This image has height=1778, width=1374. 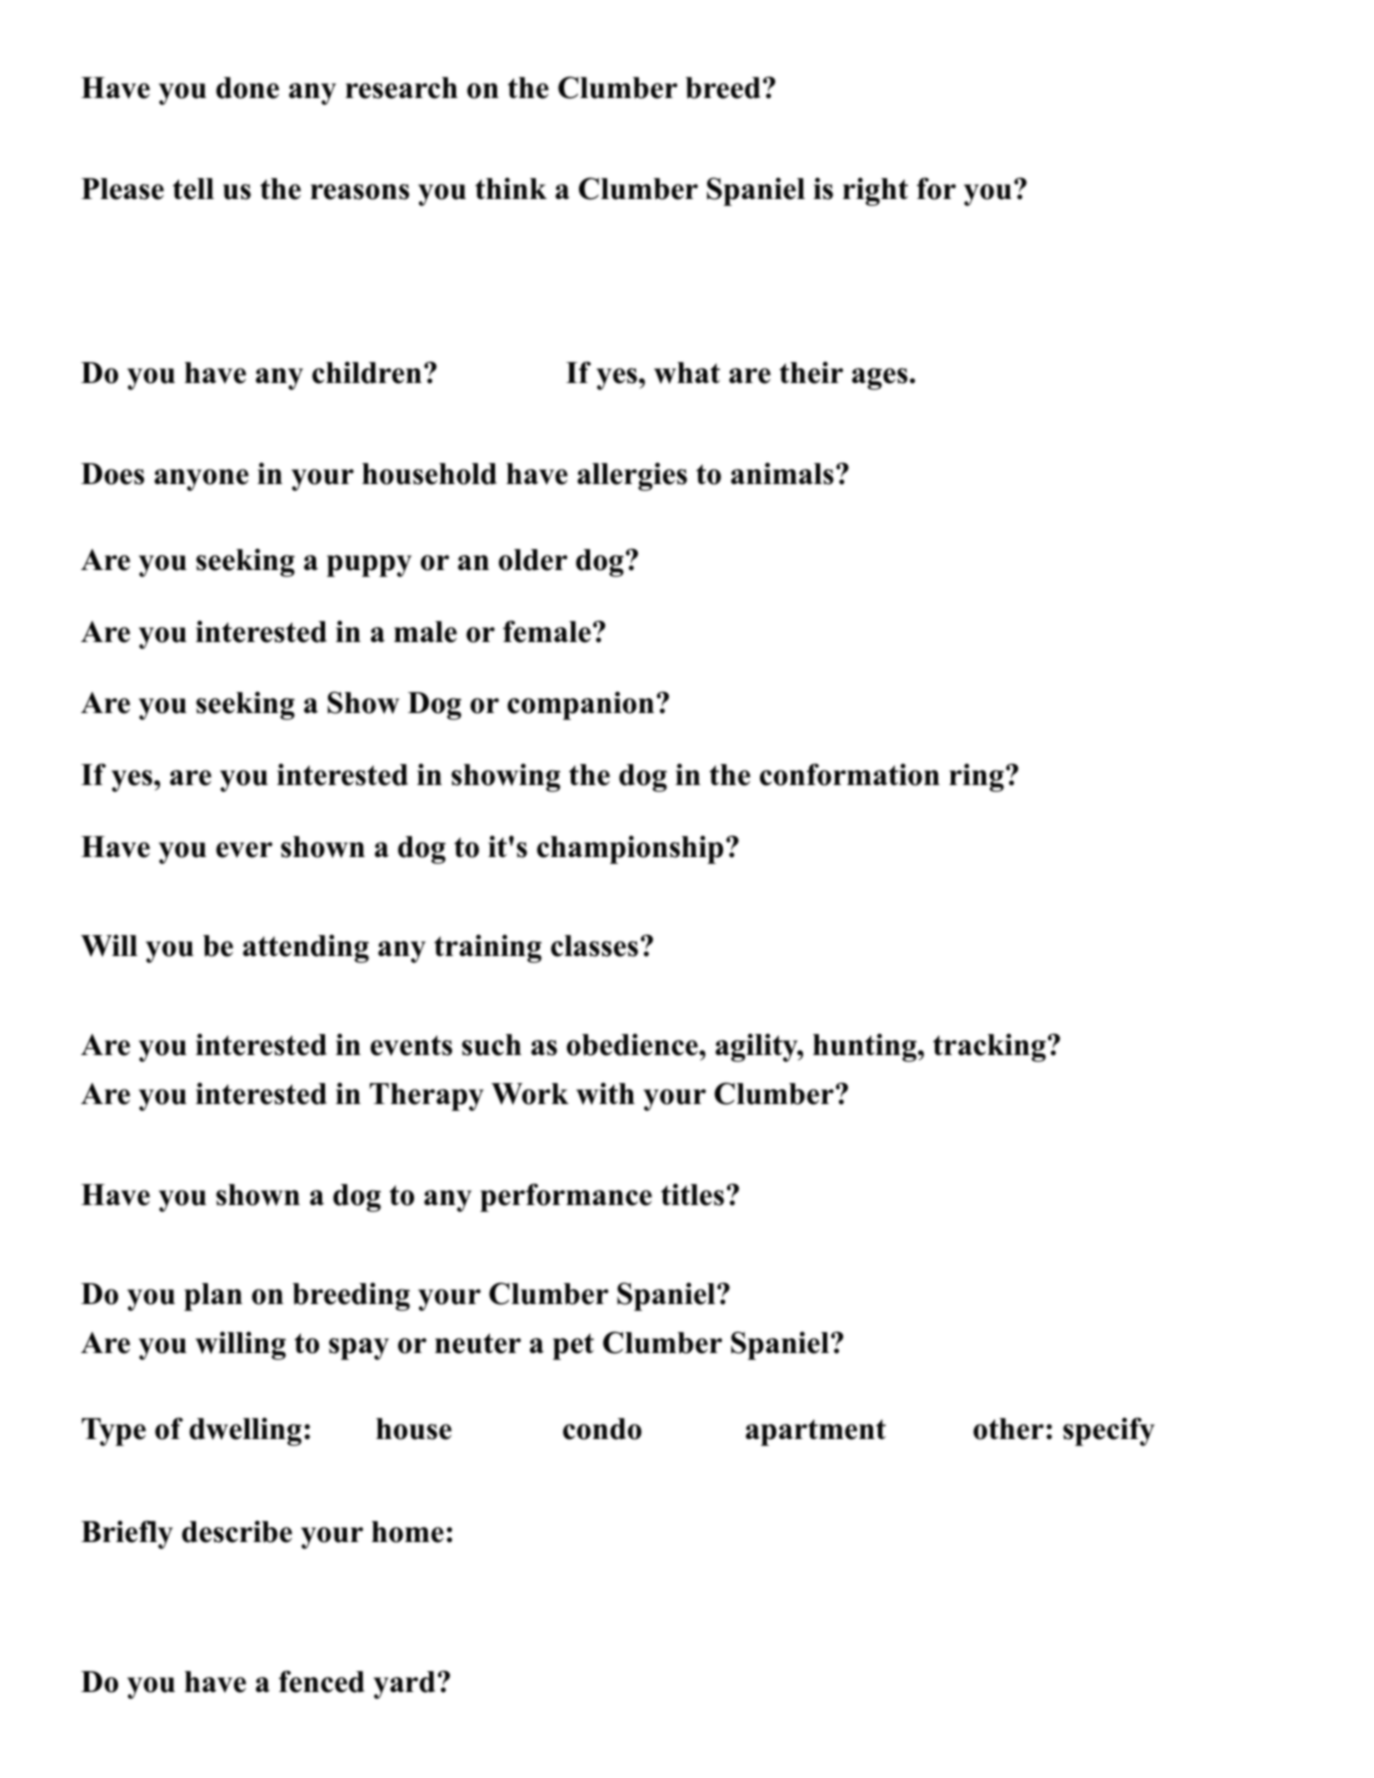 I want to click on think, so click(x=511, y=188).
